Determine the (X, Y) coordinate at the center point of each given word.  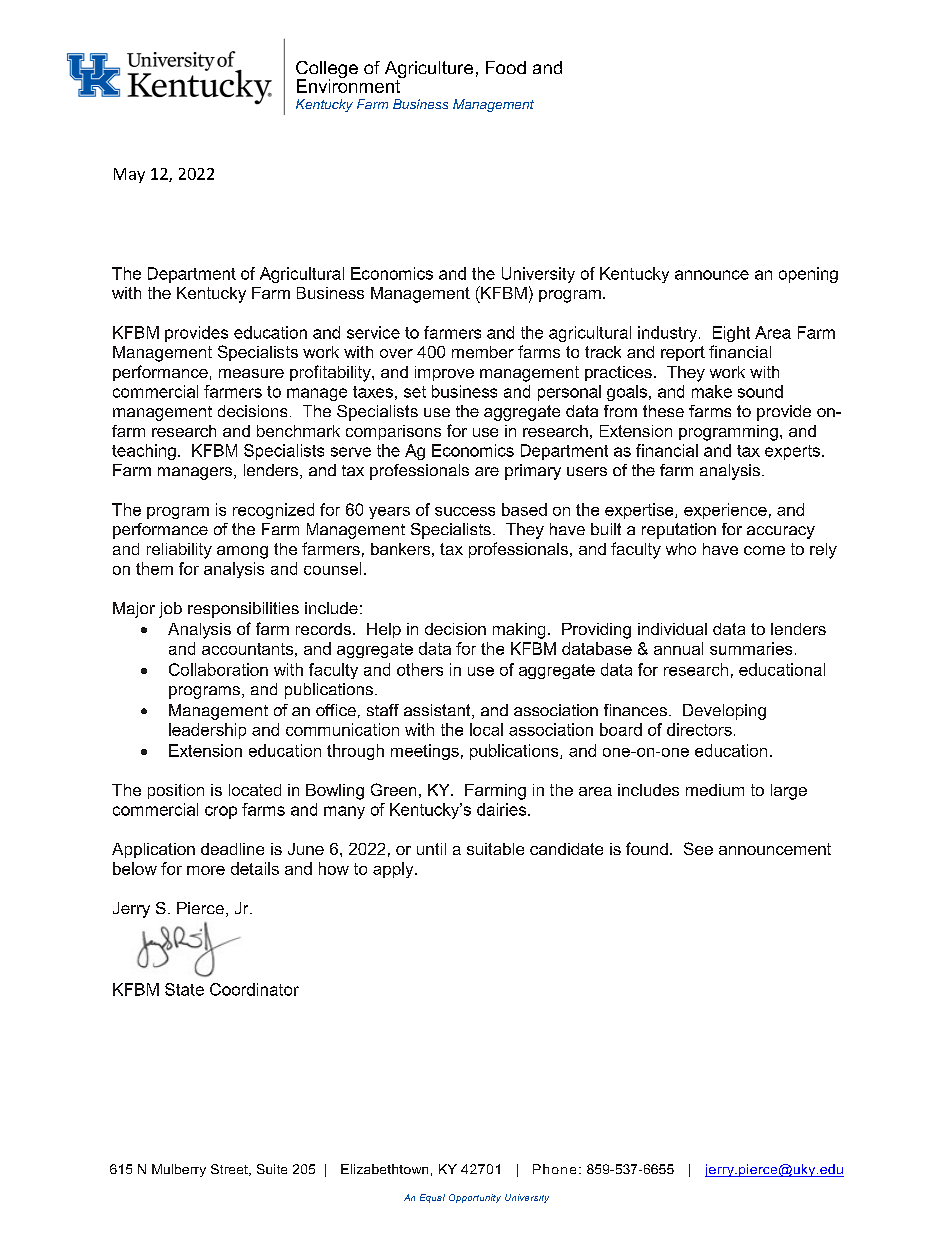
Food (506, 67)
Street (230, 1170)
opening (808, 275)
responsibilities (243, 610)
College (327, 71)
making (519, 631)
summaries (751, 648)
